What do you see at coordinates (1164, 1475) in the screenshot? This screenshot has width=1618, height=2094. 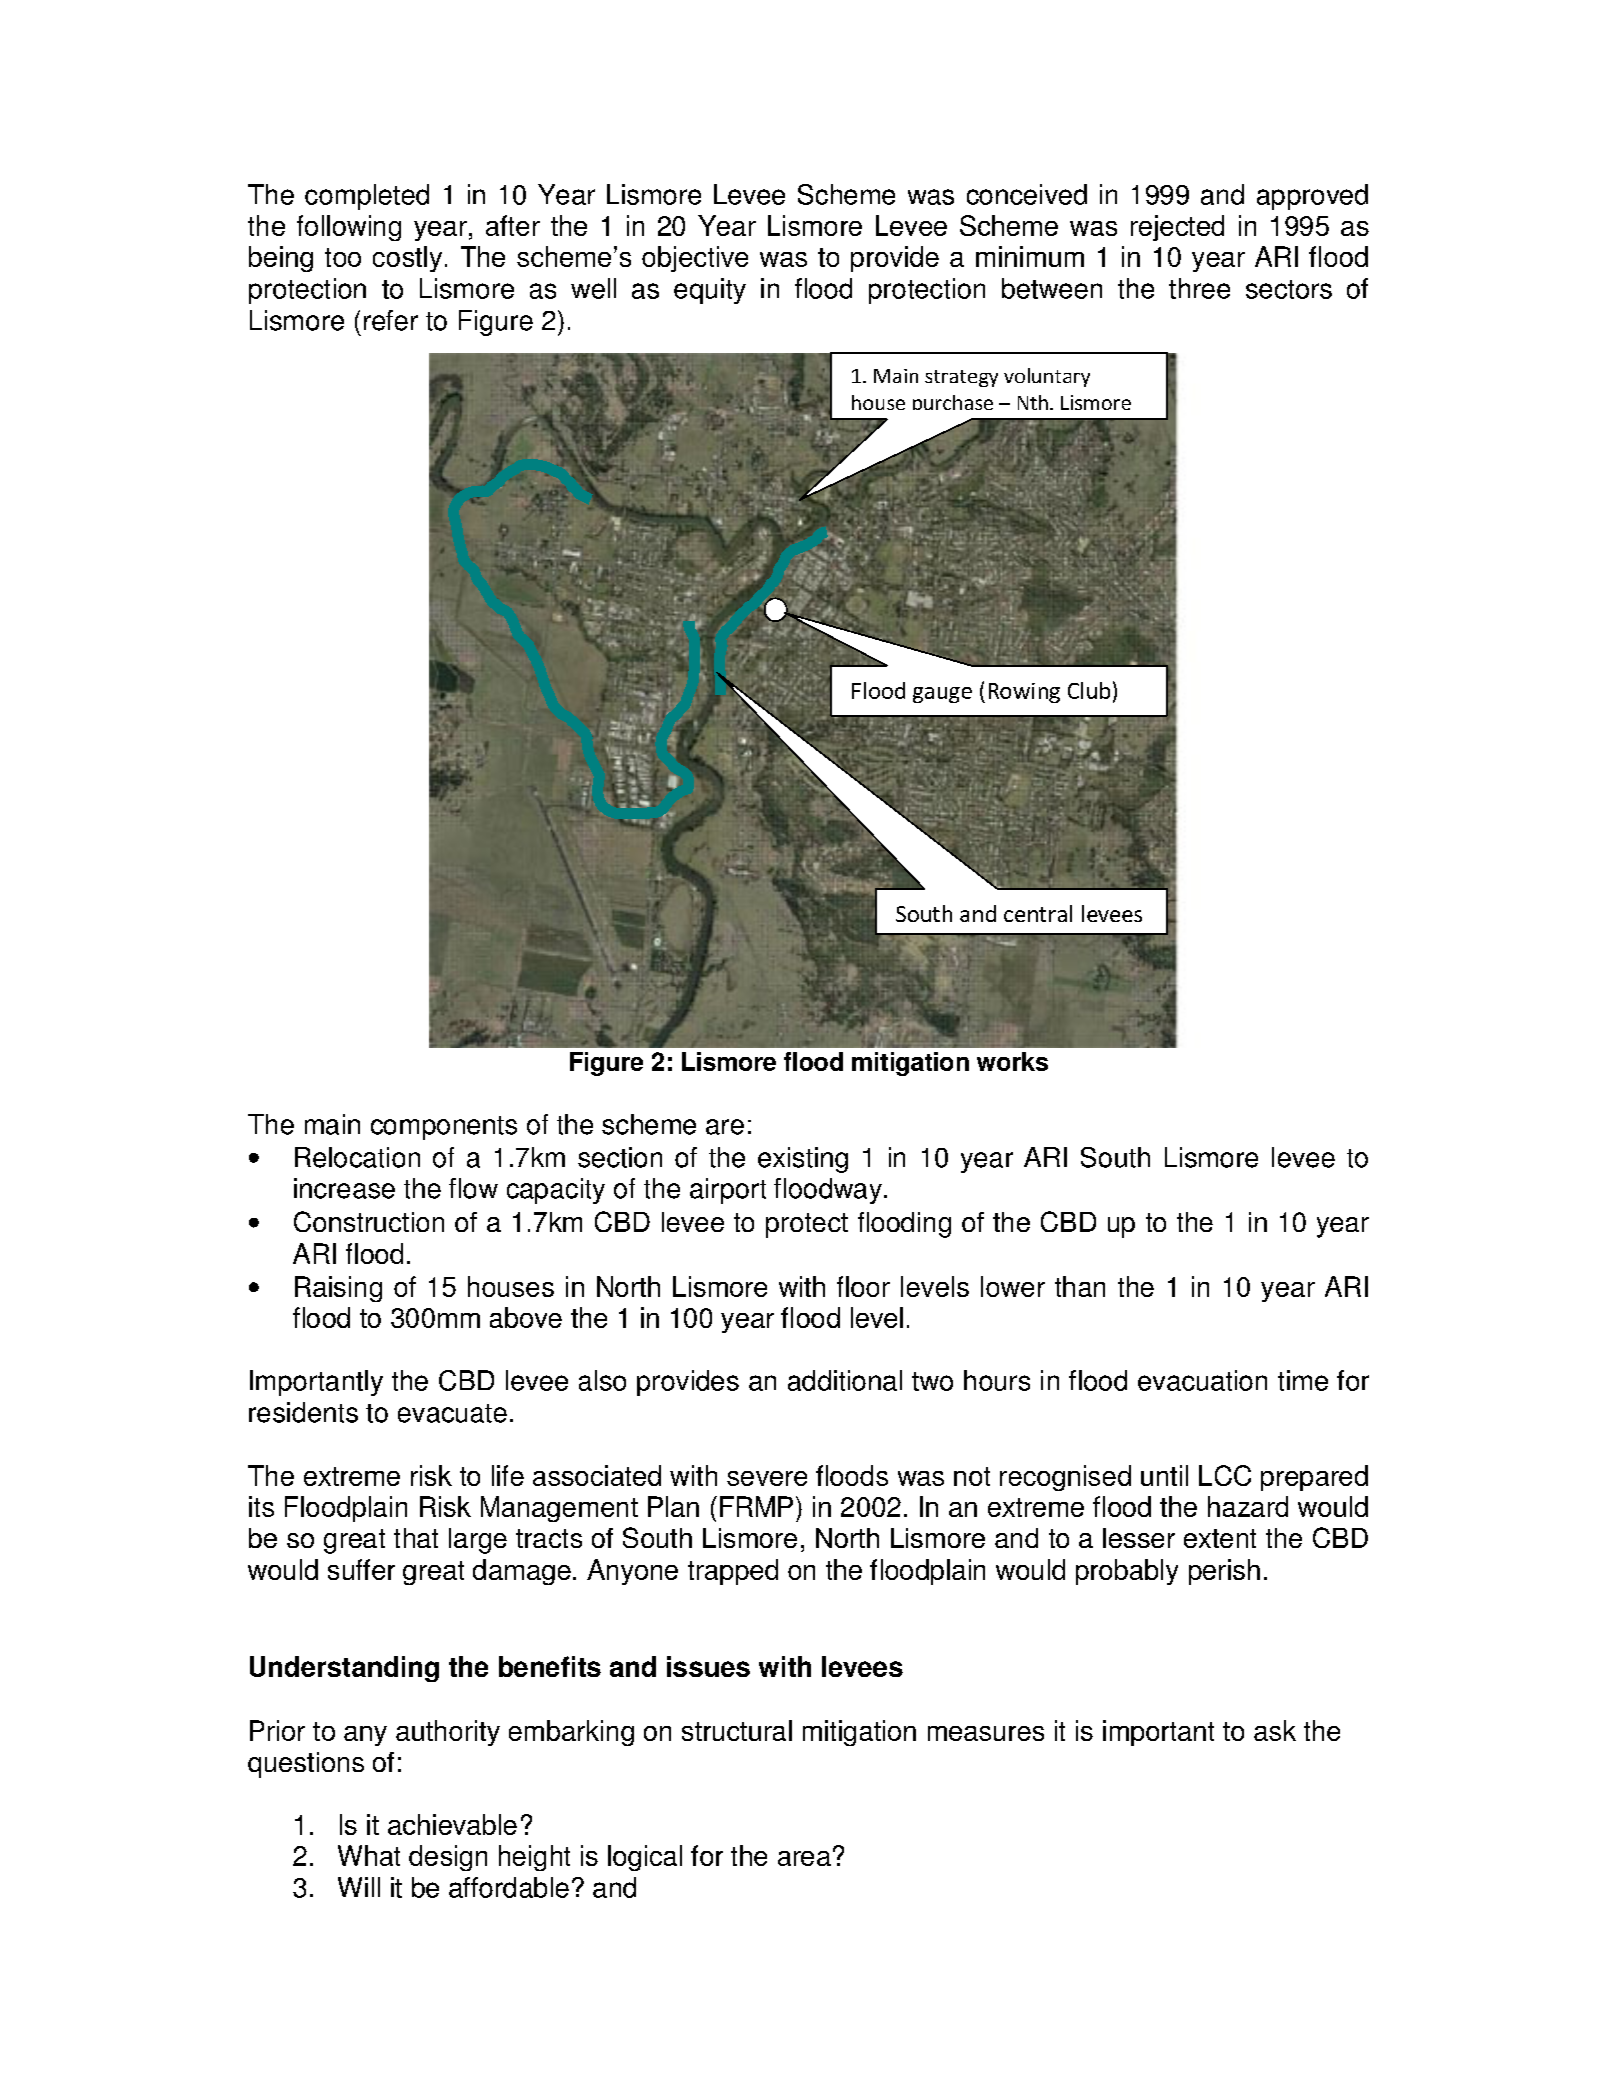 I see `until` at bounding box center [1164, 1475].
